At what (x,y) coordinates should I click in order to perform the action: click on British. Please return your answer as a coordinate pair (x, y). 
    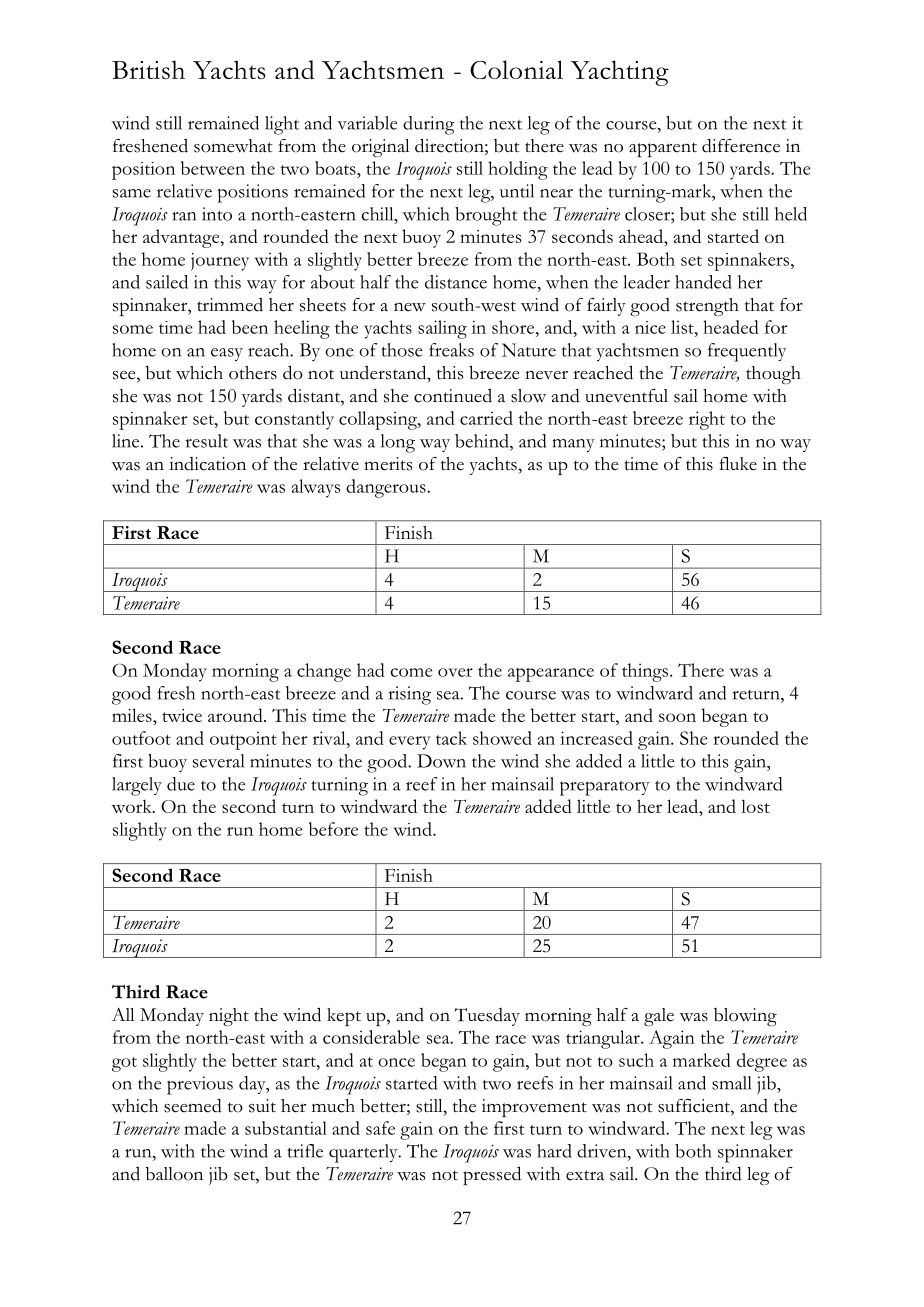
    Looking at the image, I should click on (148, 69).
